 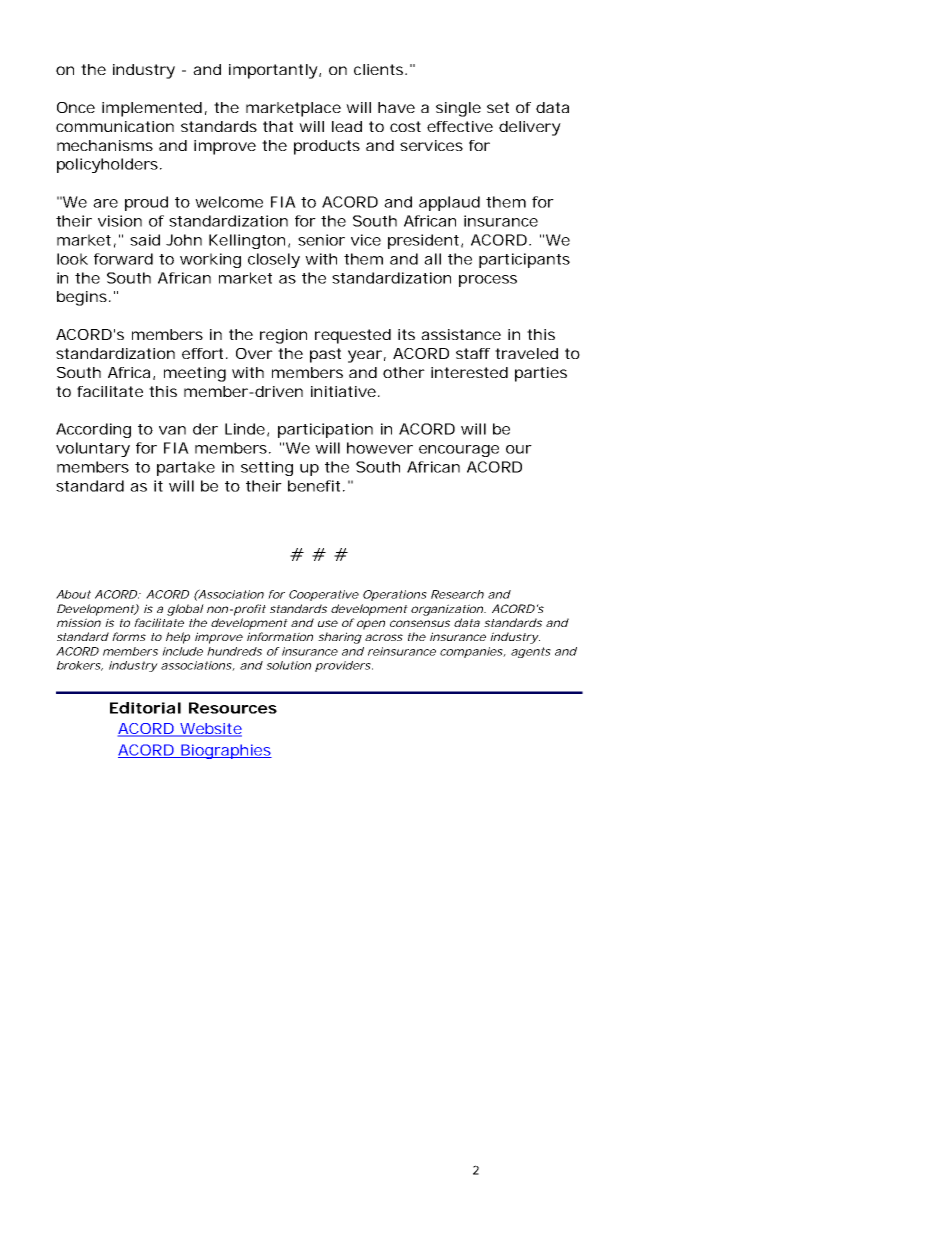 I want to click on participation, so click(x=325, y=430).
